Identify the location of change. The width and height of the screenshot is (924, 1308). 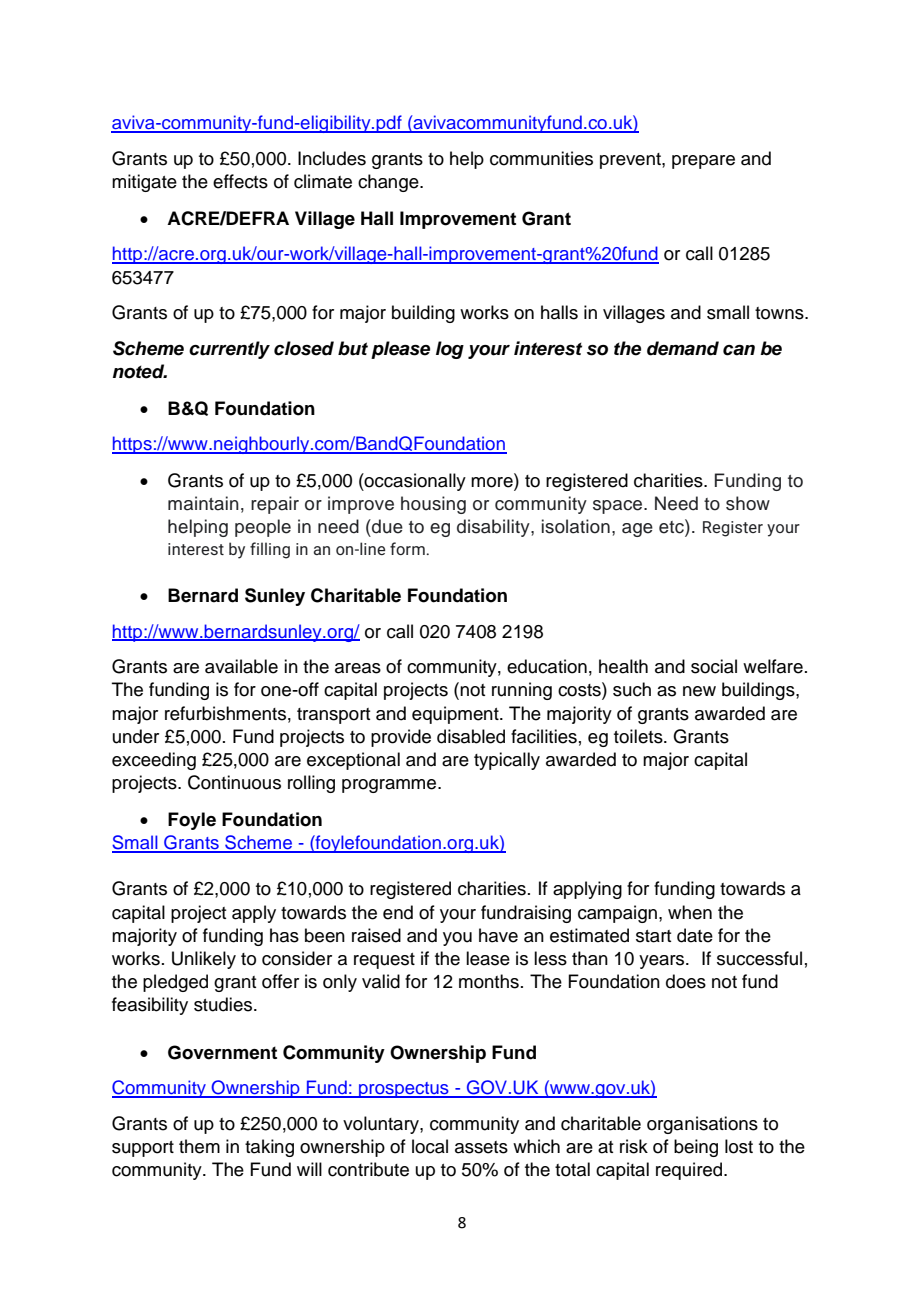
(389, 183).
